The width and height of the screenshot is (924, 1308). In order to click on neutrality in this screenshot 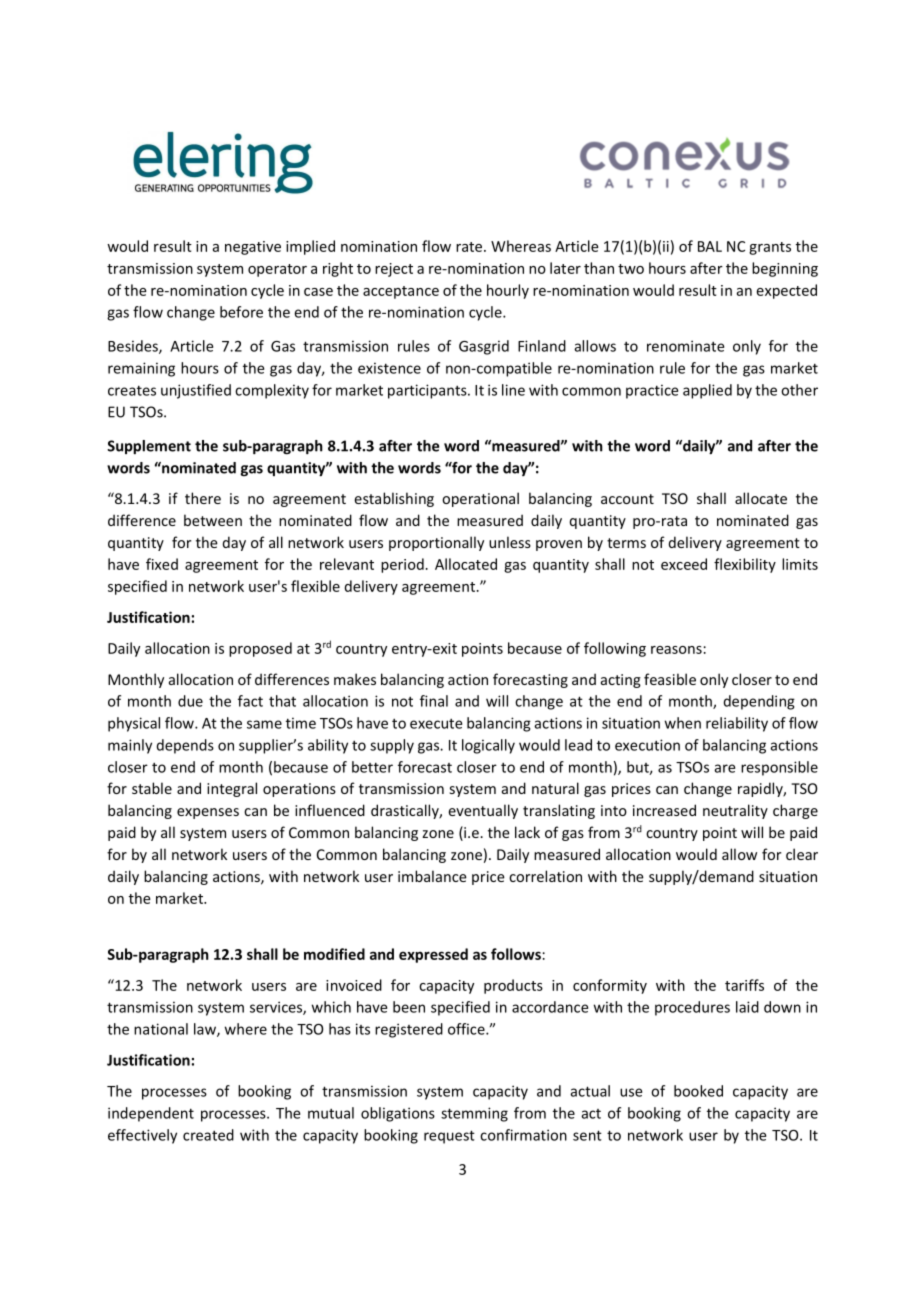, I will do `click(735, 811)`.
